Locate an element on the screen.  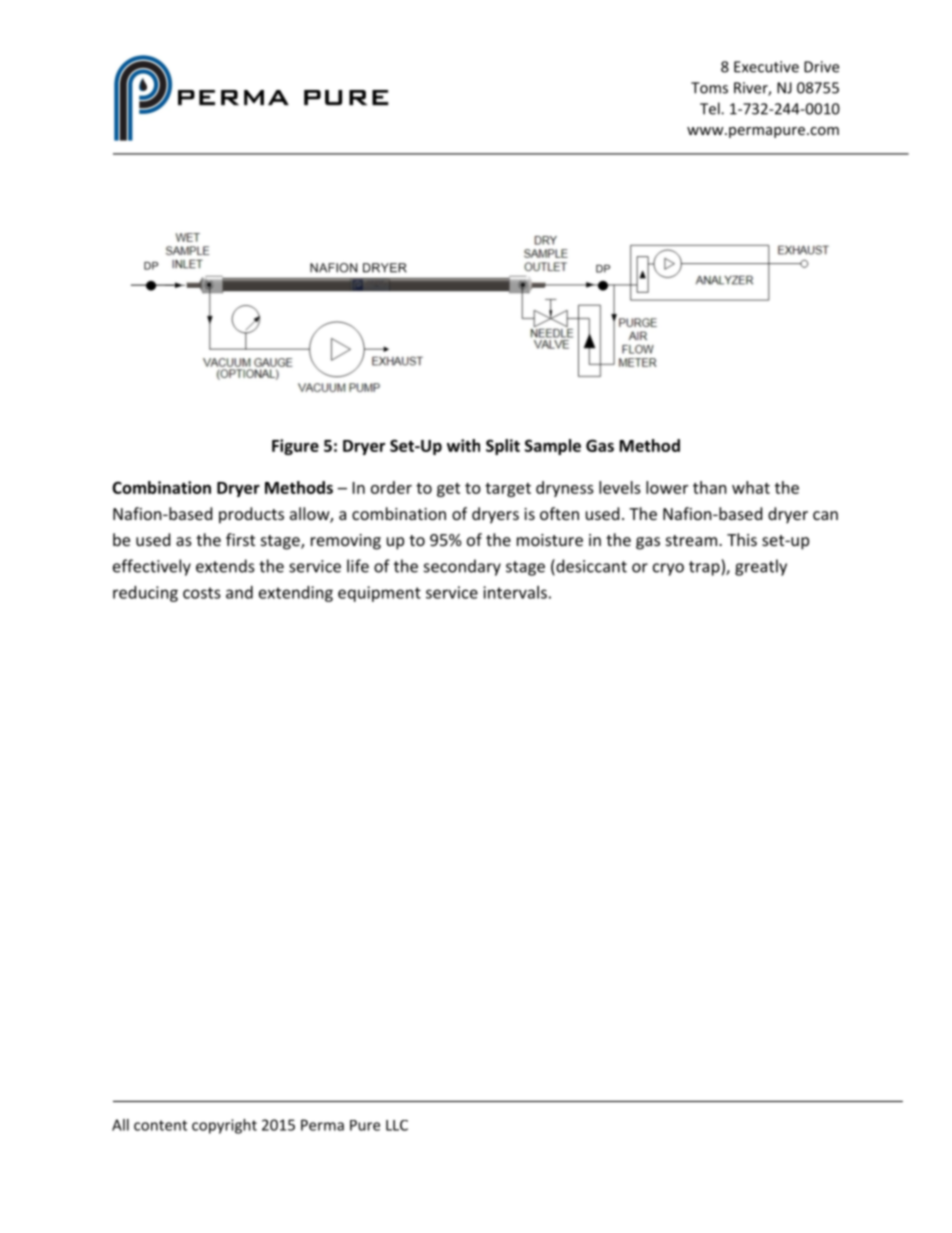
Toms is located at coordinates (709, 88).
